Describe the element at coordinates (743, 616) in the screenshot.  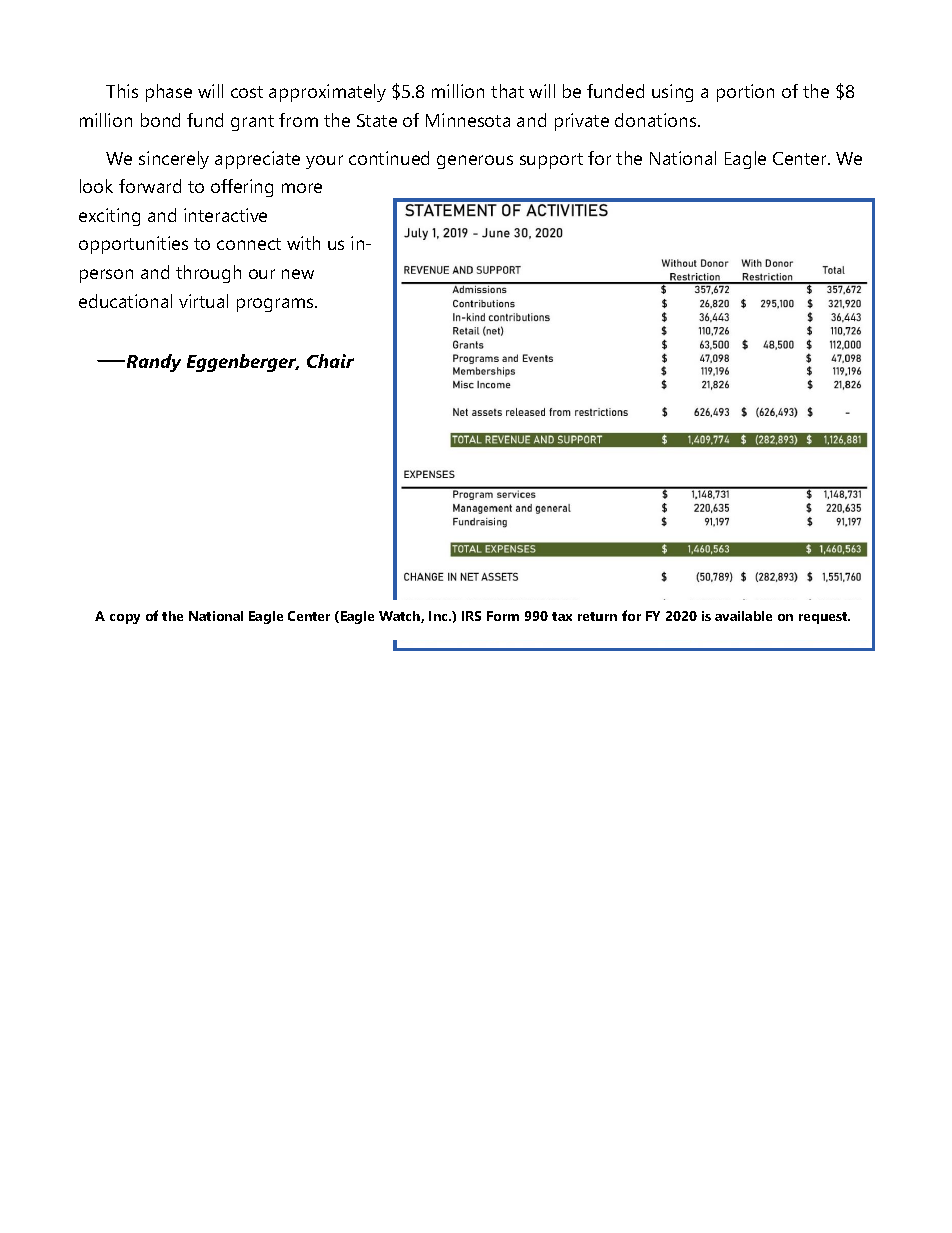
I see `available` at that location.
